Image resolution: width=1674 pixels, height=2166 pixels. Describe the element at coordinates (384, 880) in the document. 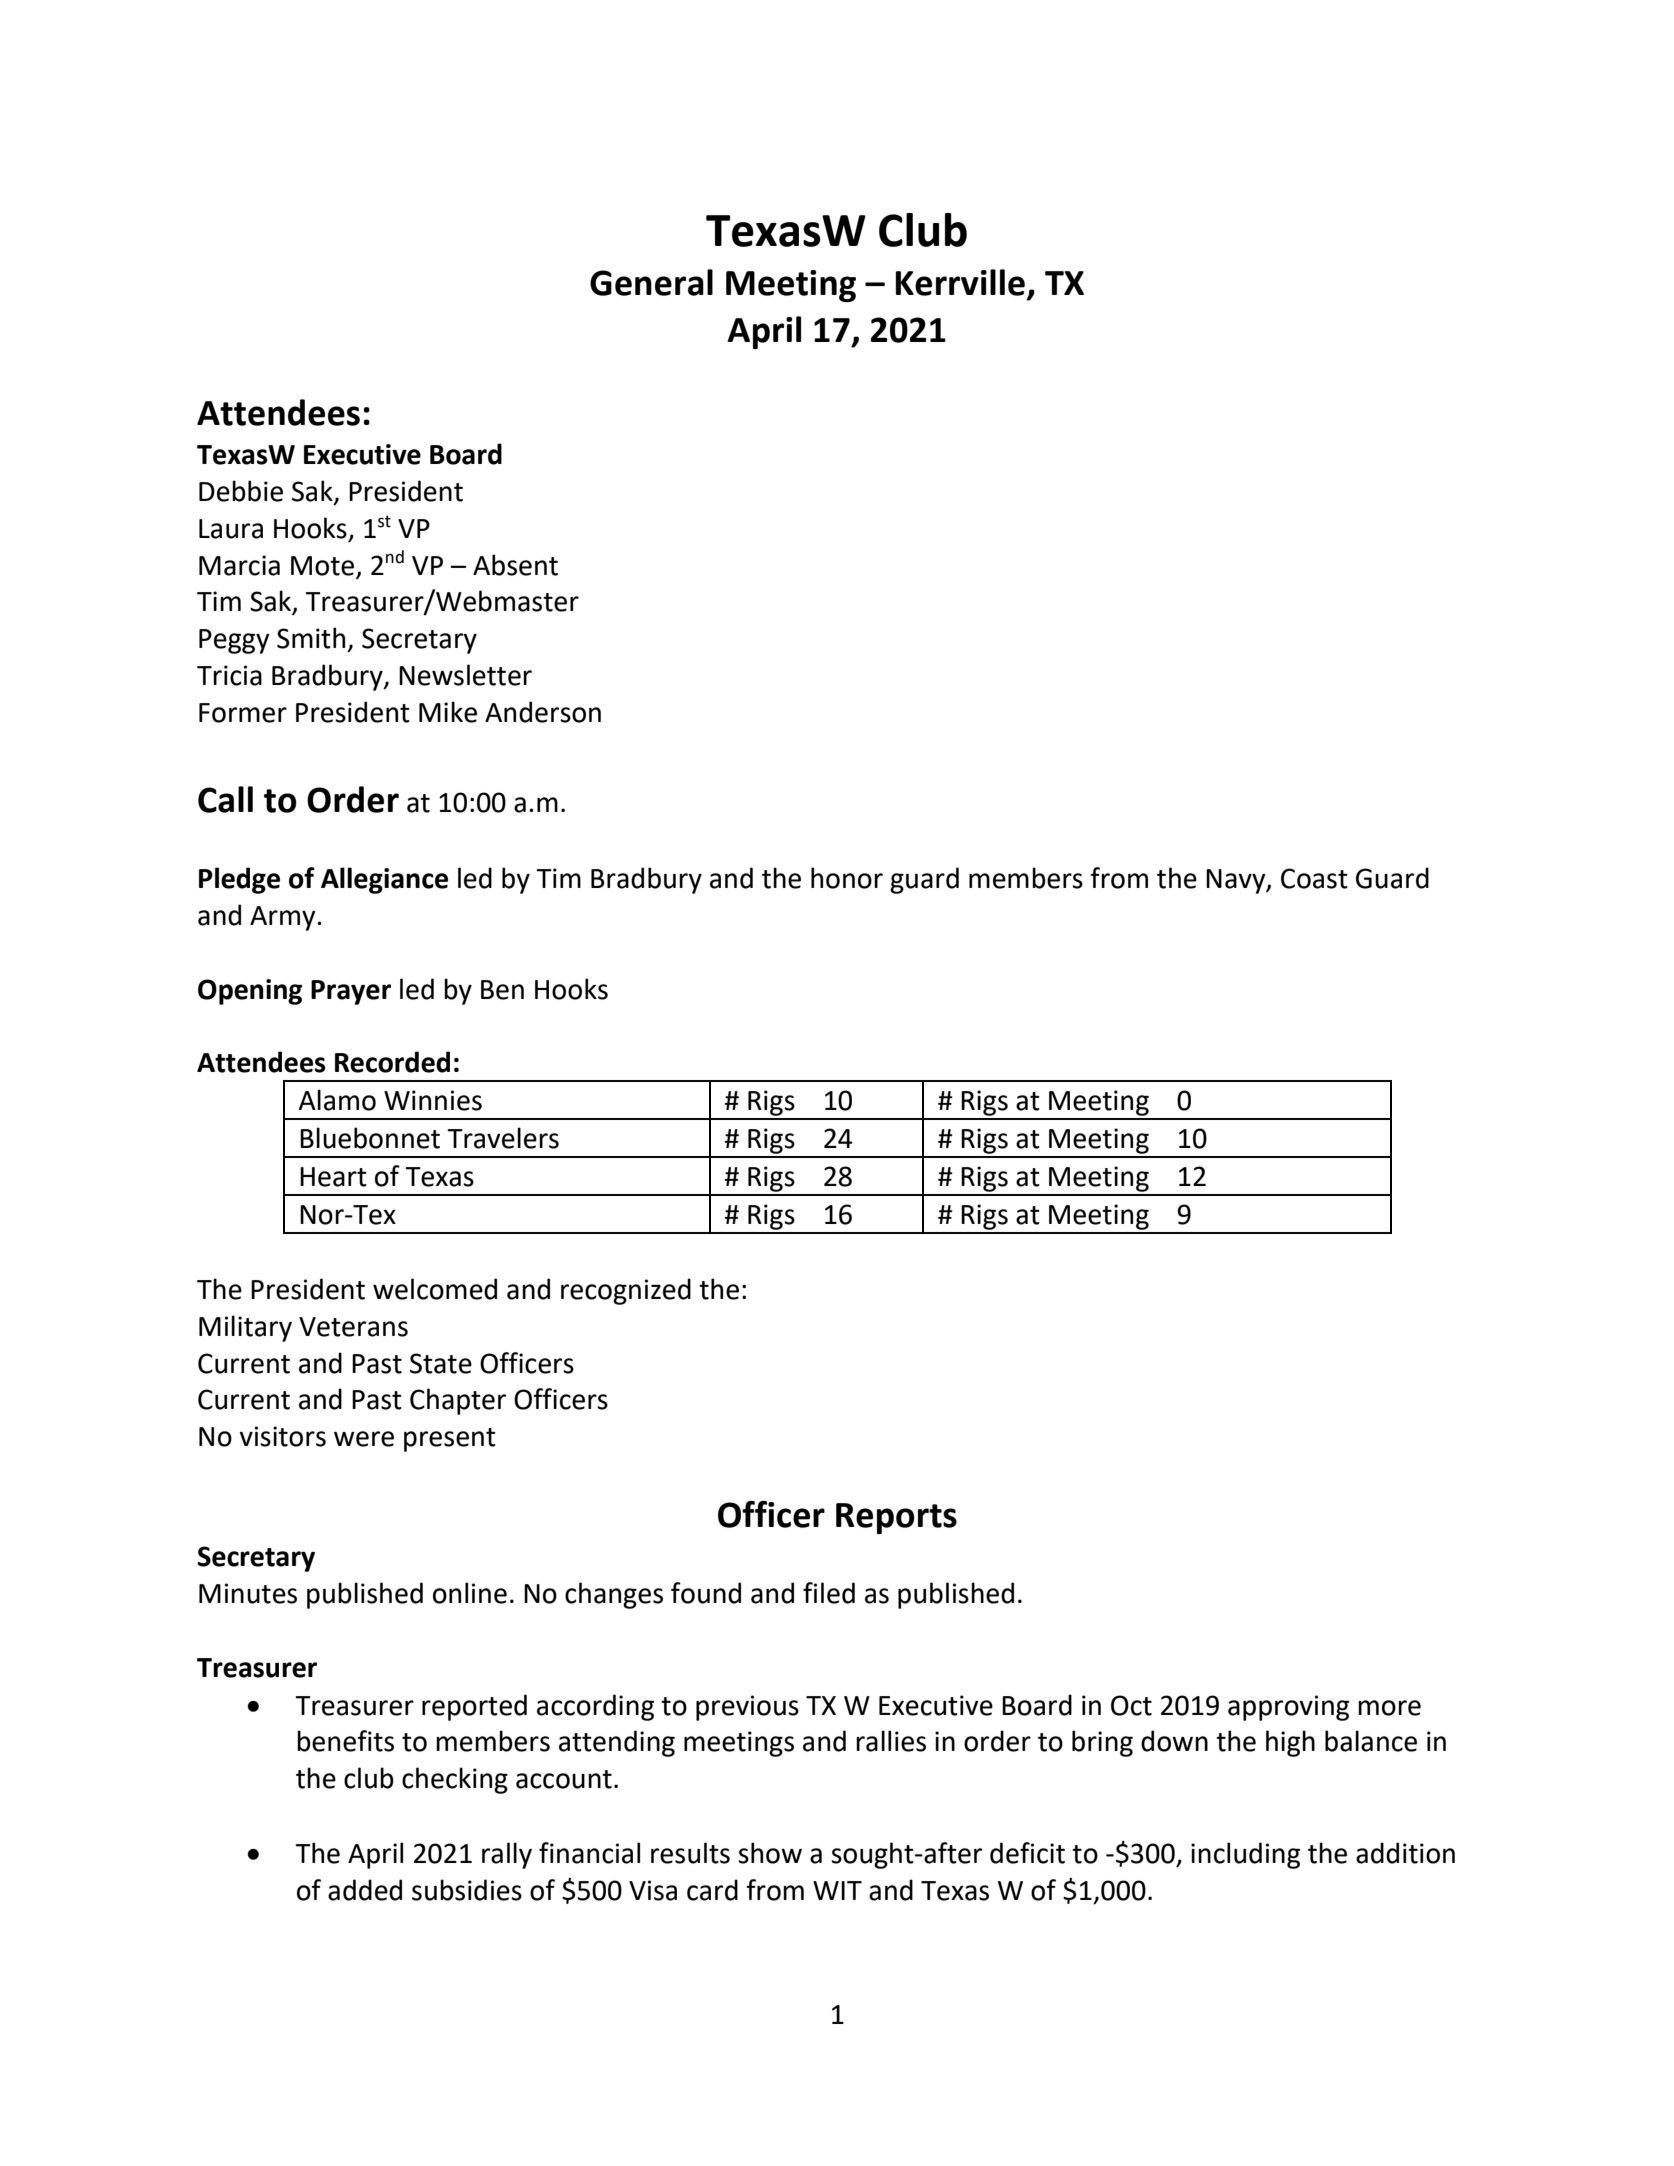

I see `Allegiance` at that location.
